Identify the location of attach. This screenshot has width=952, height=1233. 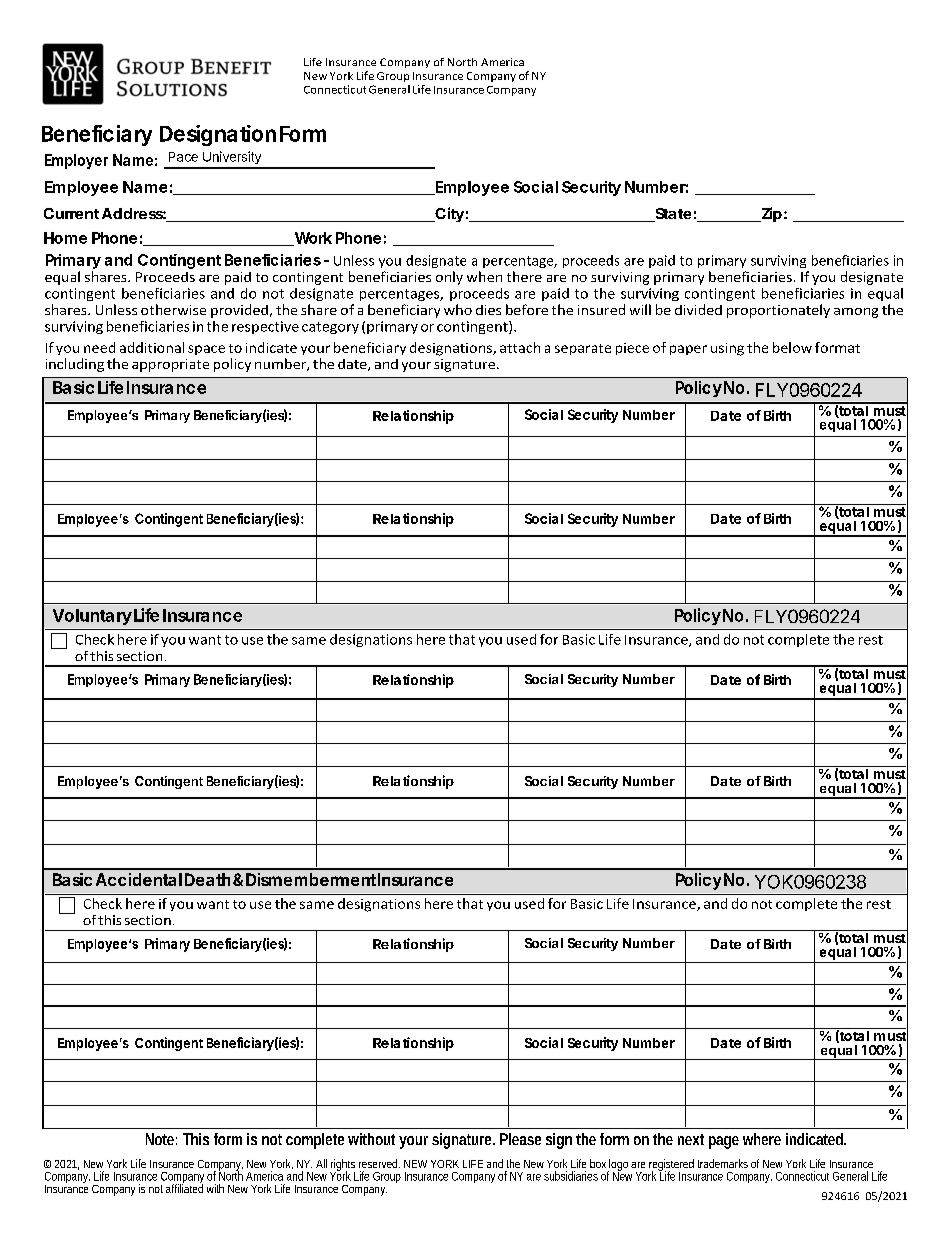
(520, 347).
